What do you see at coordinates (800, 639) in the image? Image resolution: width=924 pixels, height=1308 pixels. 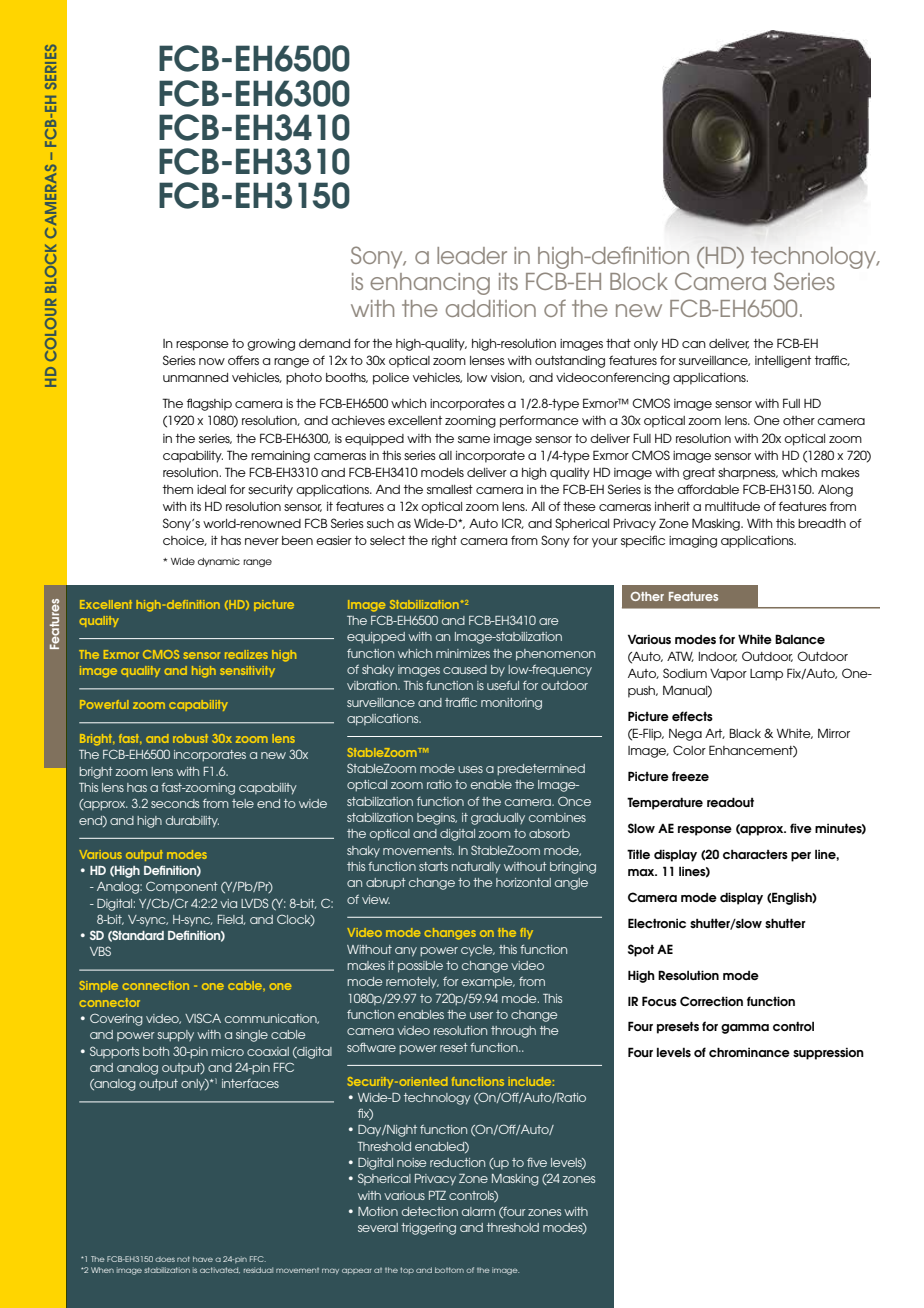 I see `Balance` at bounding box center [800, 639].
